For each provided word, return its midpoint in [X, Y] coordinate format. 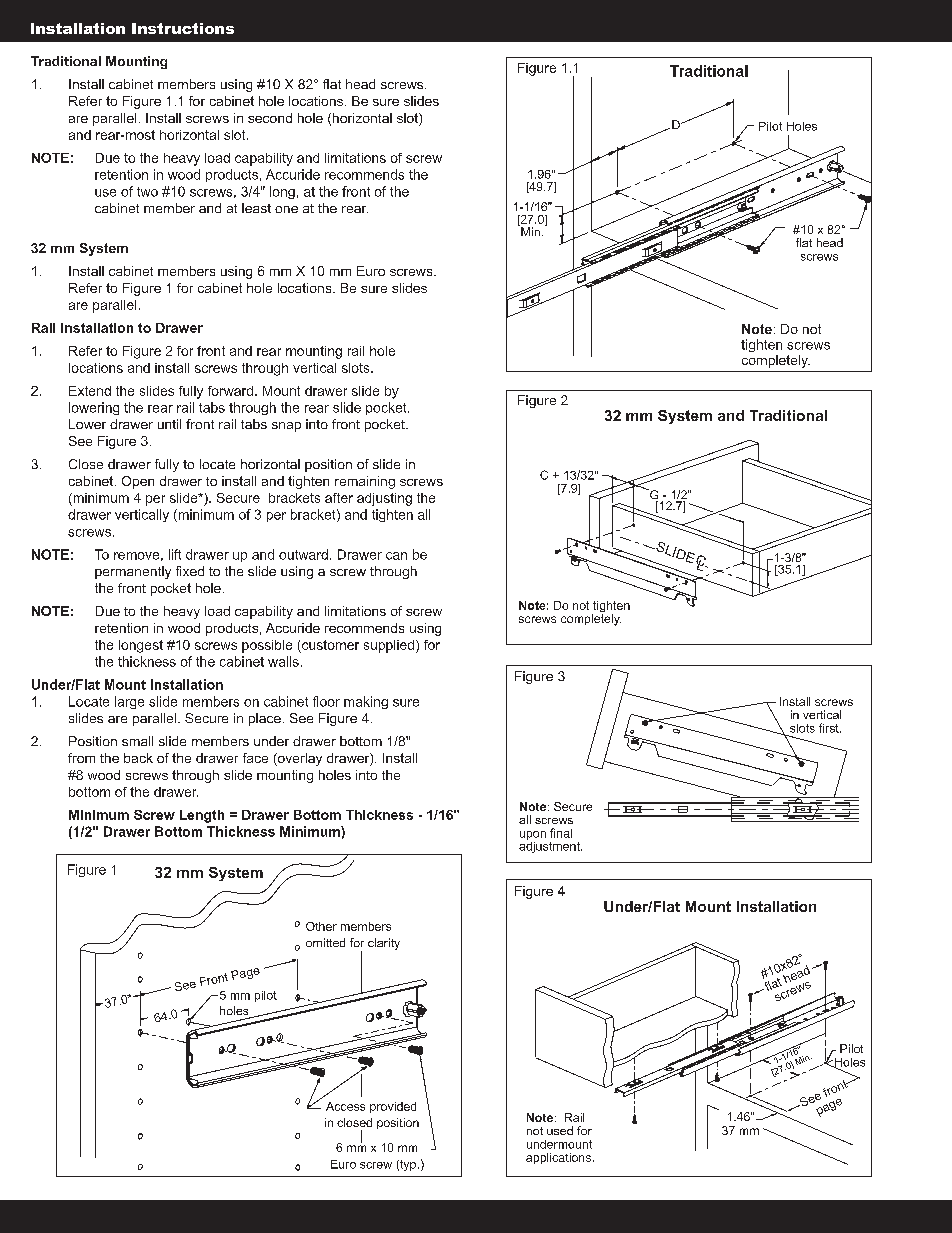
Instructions [183, 28]
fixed [190, 571]
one [286, 209]
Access [345, 1106]
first [830, 728]
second [270, 118]
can [396, 556]
